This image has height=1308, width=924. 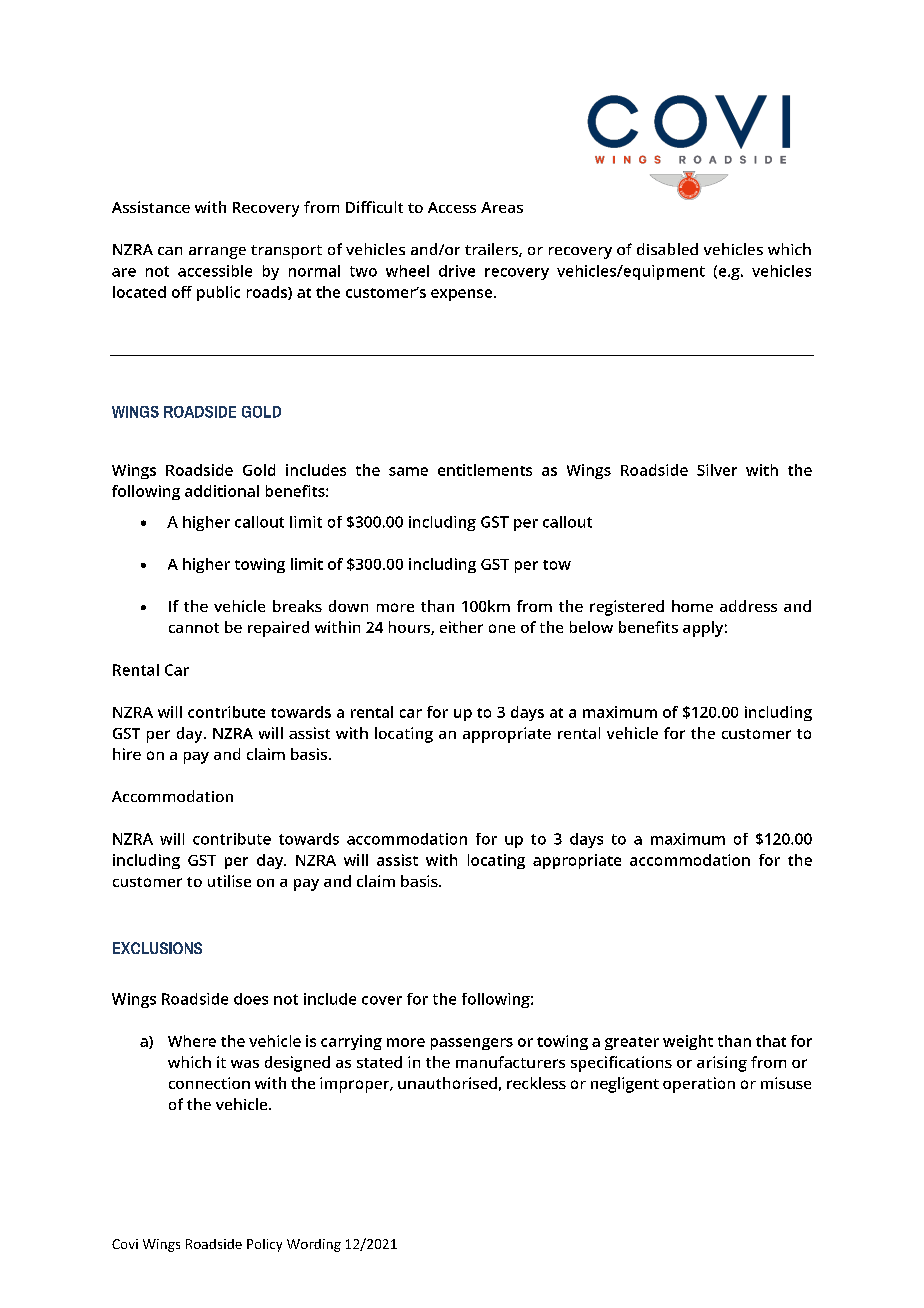 I want to click on hire, so click(x=127, y=754).
